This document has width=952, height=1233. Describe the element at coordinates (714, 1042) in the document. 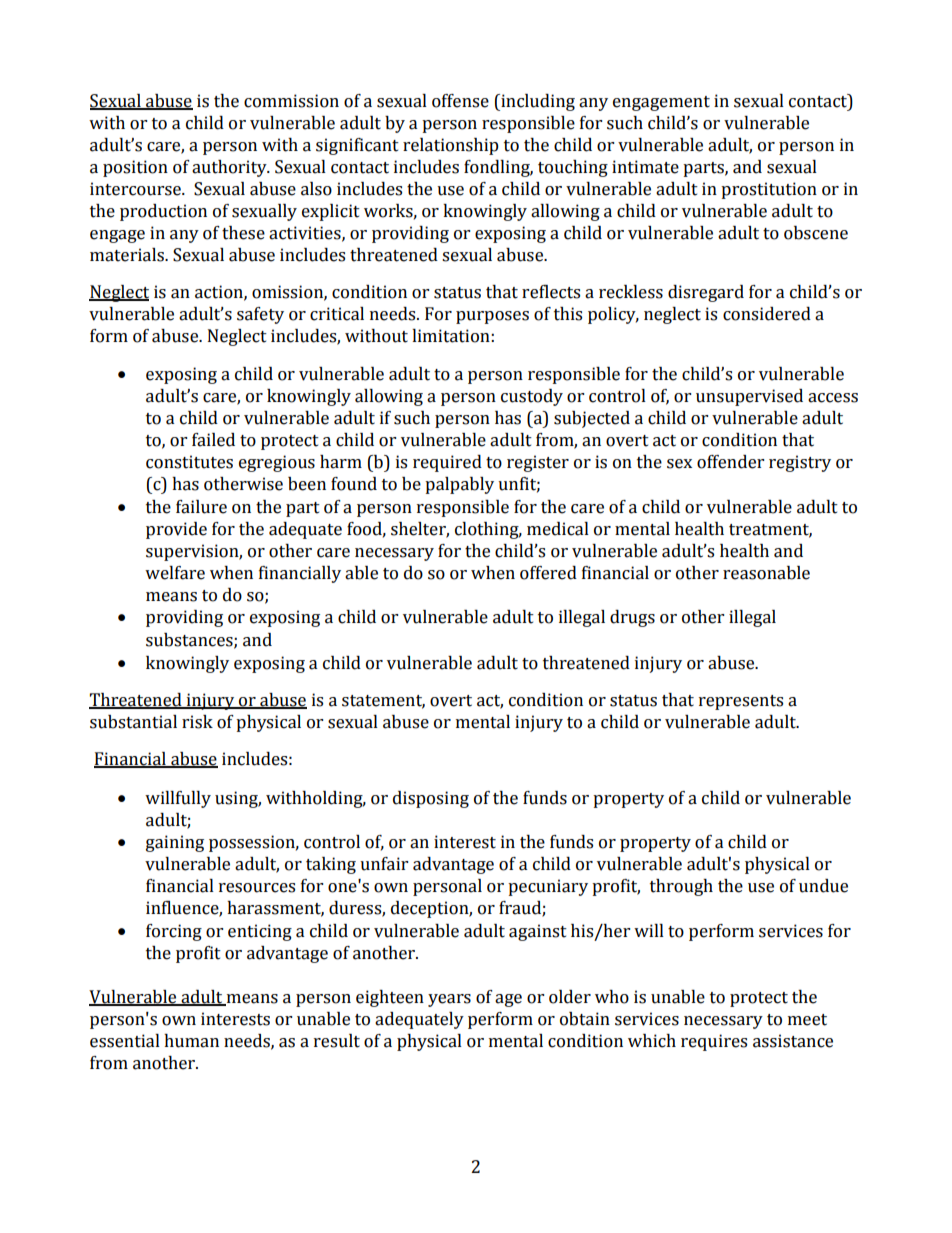

I see `requires` at that location.
